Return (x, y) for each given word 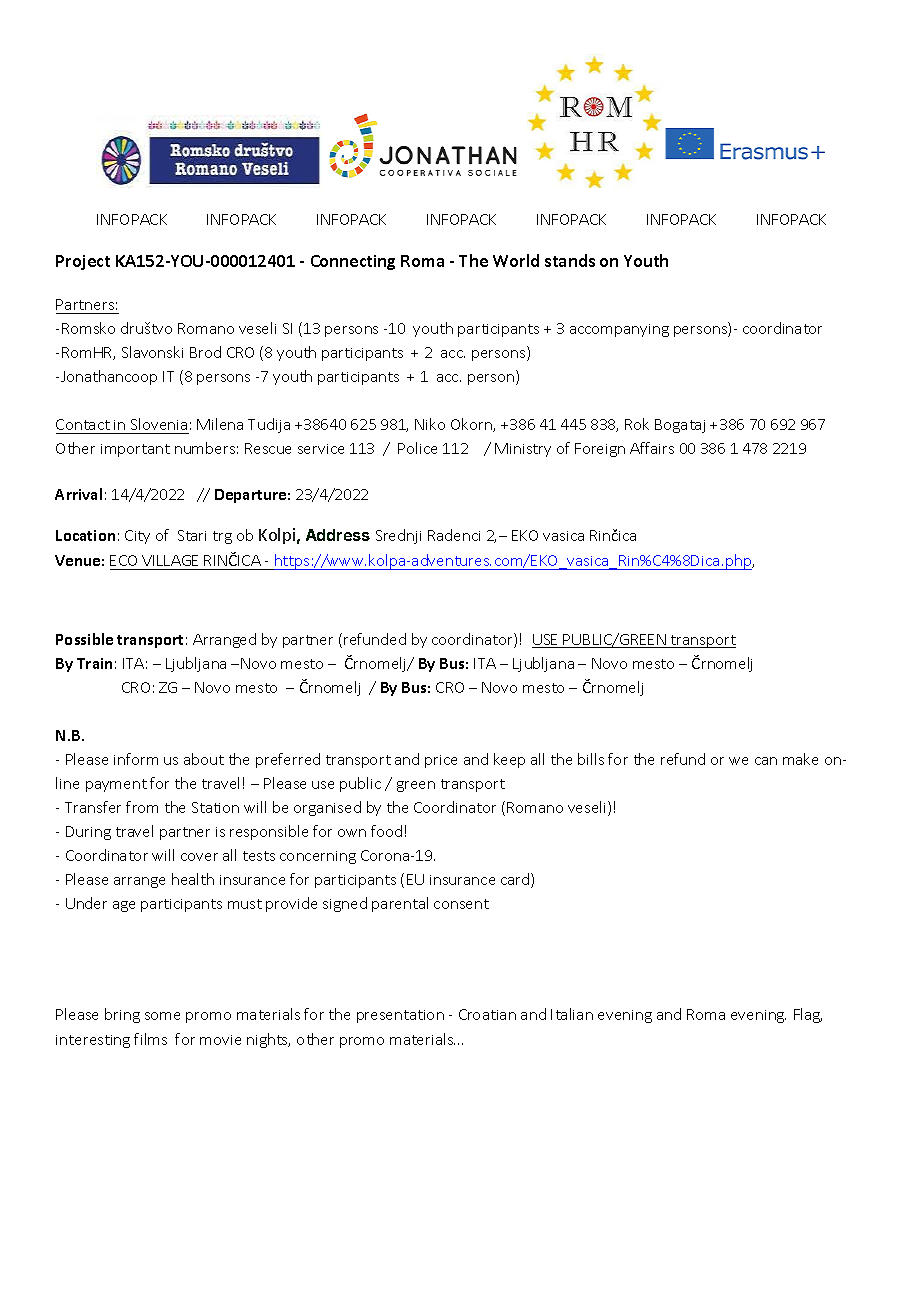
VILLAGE (170, 560)
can (766, 761)
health (193, 879)
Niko (430, 424)
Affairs (652, 448)
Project (83, 262)
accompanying (619, 330)
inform (136, 759)
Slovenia (159, 424)
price (441, 761)
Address (338, 535)
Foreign (600, 450)
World (516, 260)
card (516, 880)
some (162, 1016)
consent (461, 904)
